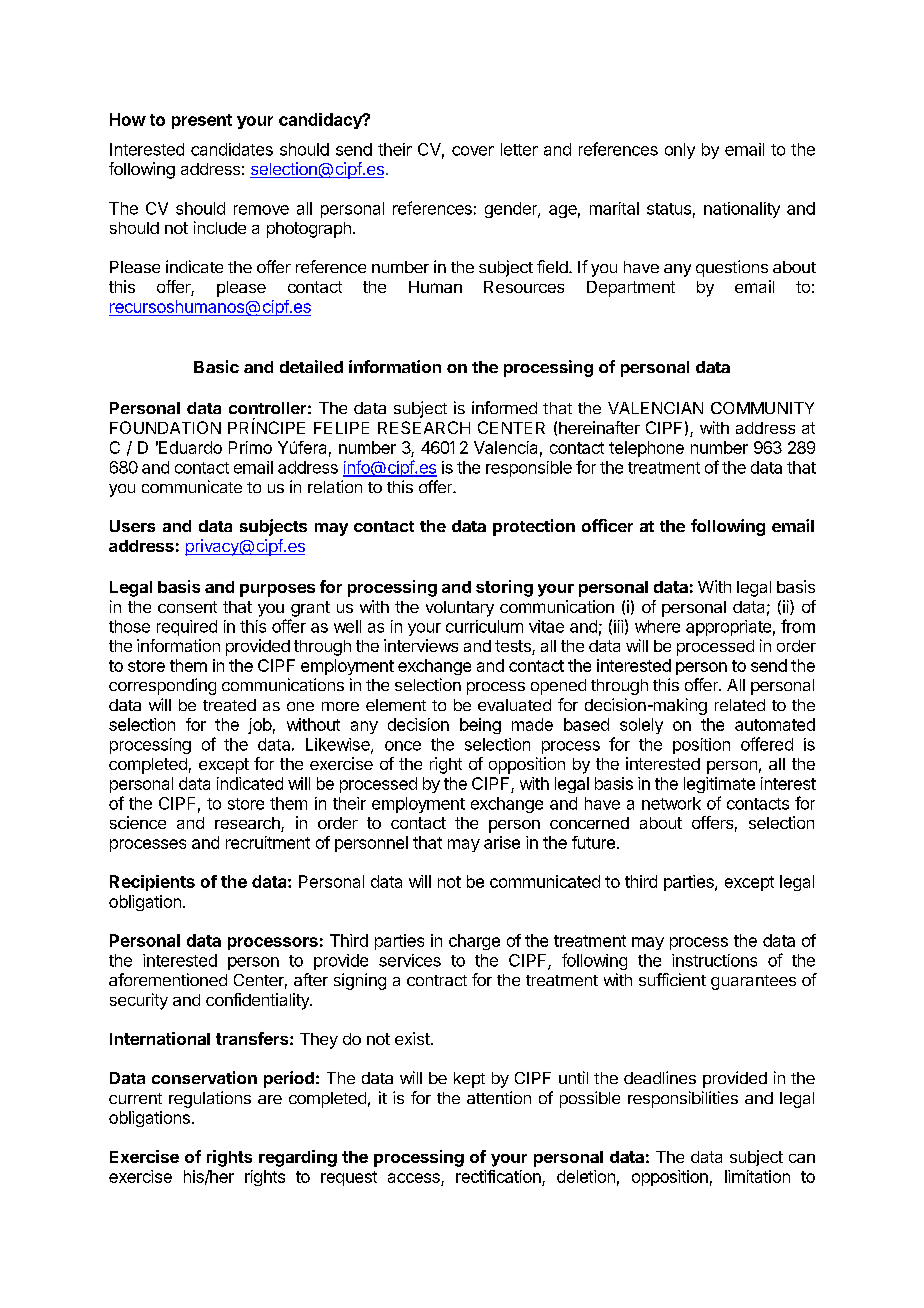 This page has height=1308, width=924. What do you see at coordinates (187, 628) in the page?
I see `required` at bounding box center [187, 628].
